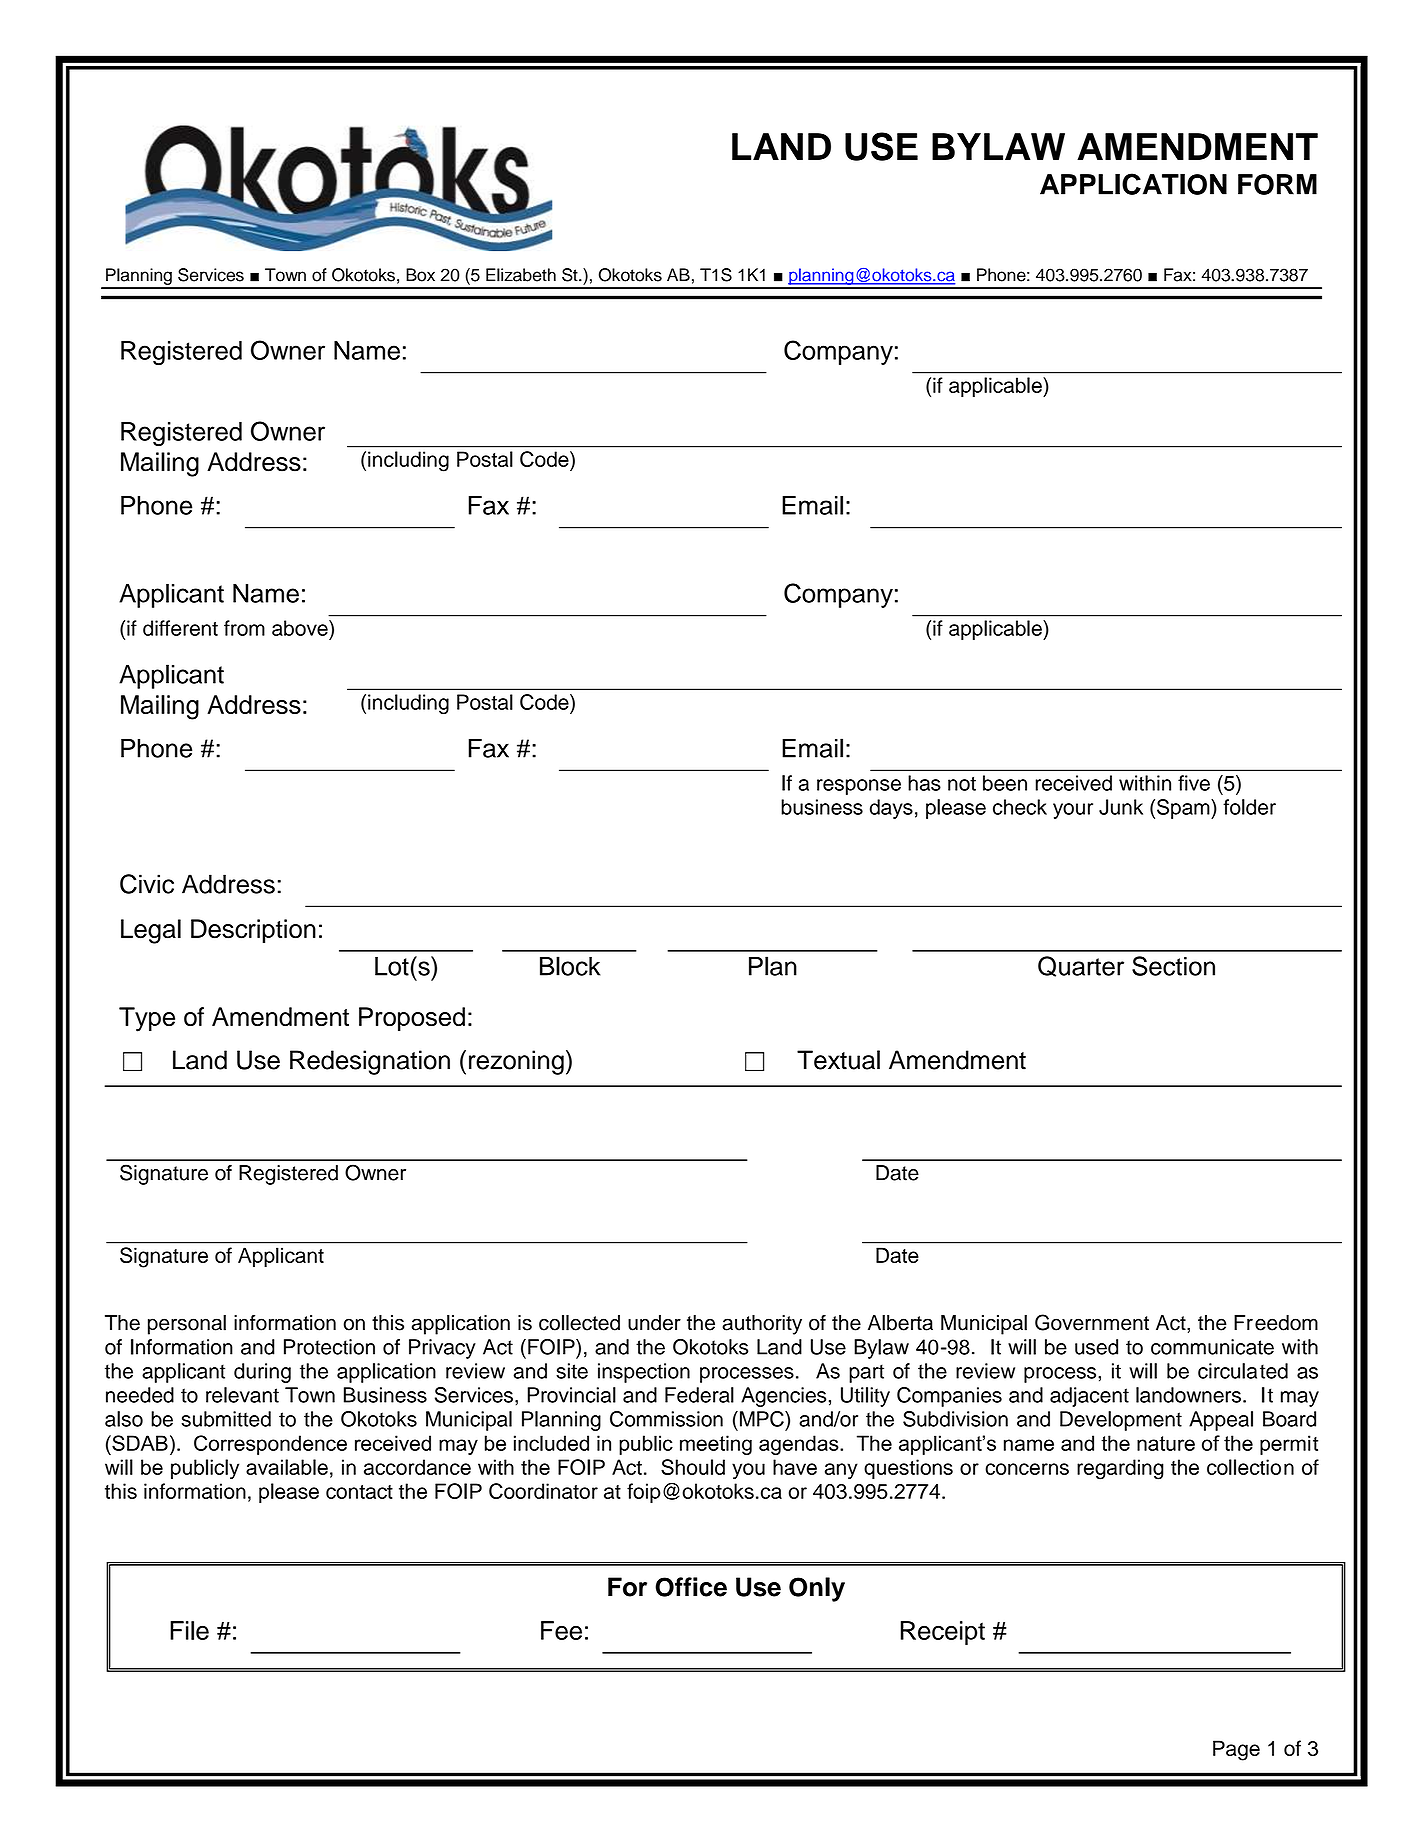 The image size is (1423, 1842). What do you see at coordinates (859, 787) in the document?
I see `response` at bounding box center [859, 787].
